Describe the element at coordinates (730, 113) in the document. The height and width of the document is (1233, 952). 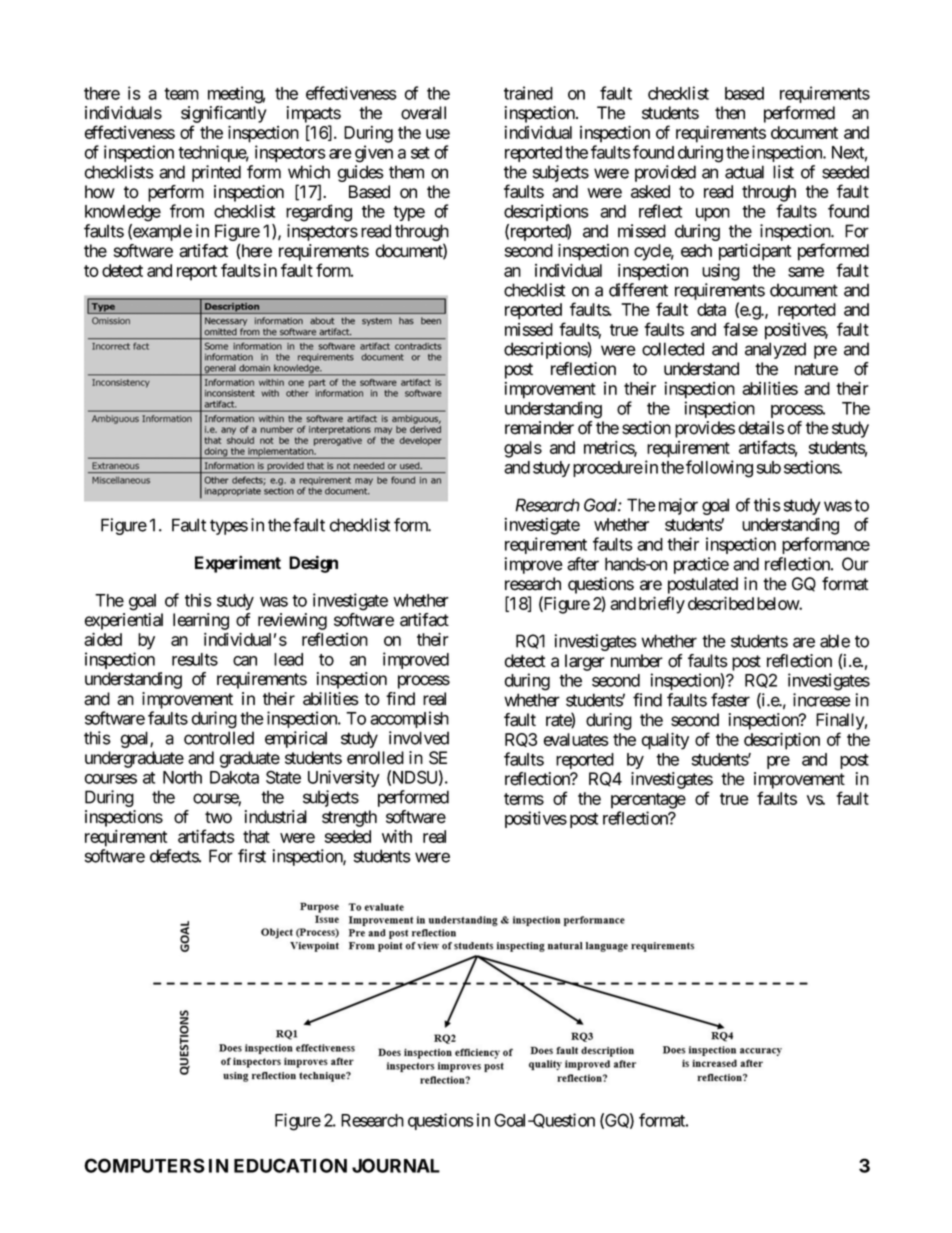
I see `then` at that location.
